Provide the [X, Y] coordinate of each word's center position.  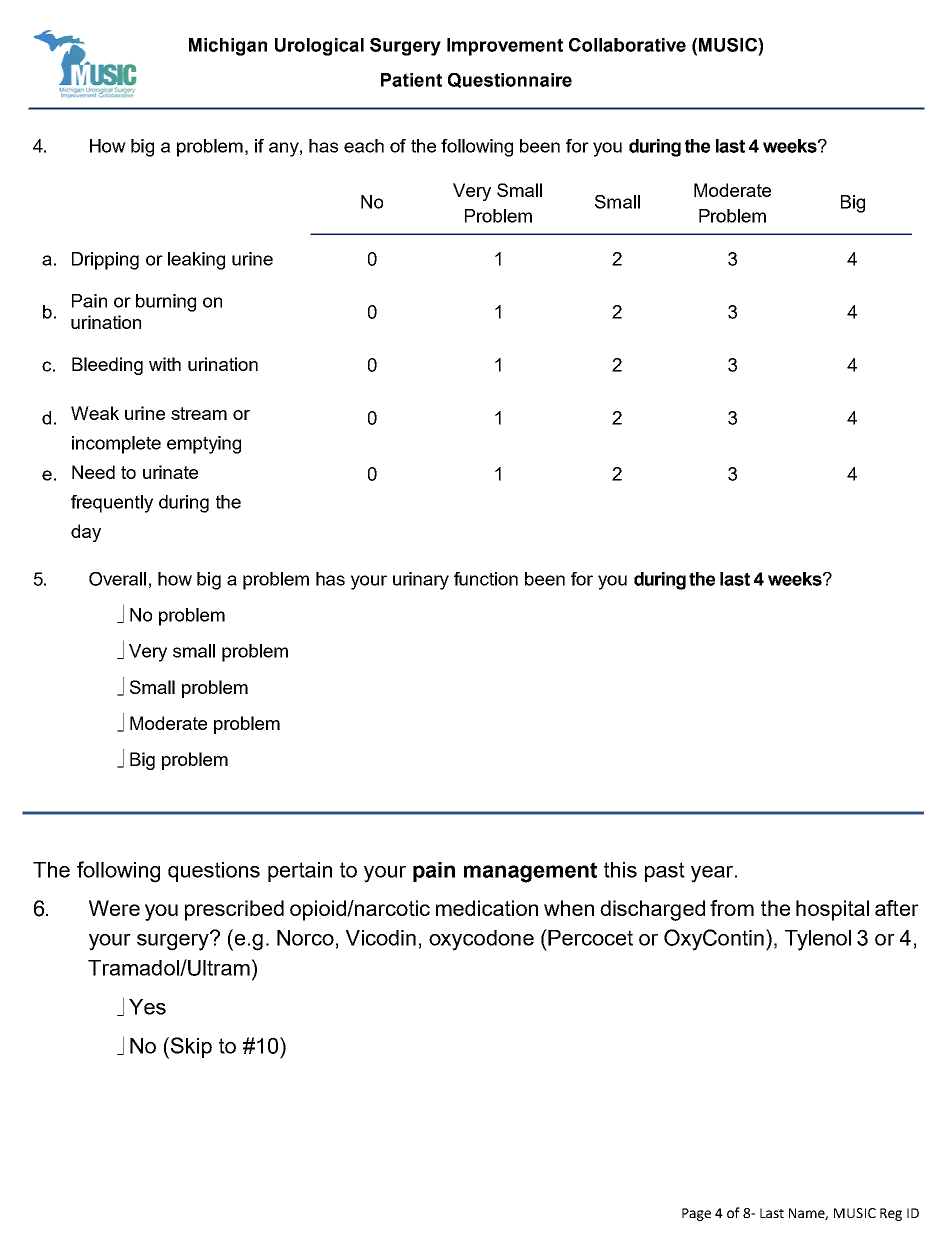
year [713, 874]
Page [696, 1214]
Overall [117, 579]
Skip [191, 1047]
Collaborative [627, 45]
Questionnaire [510, 80]
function [486, 579]
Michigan [228, 47]
